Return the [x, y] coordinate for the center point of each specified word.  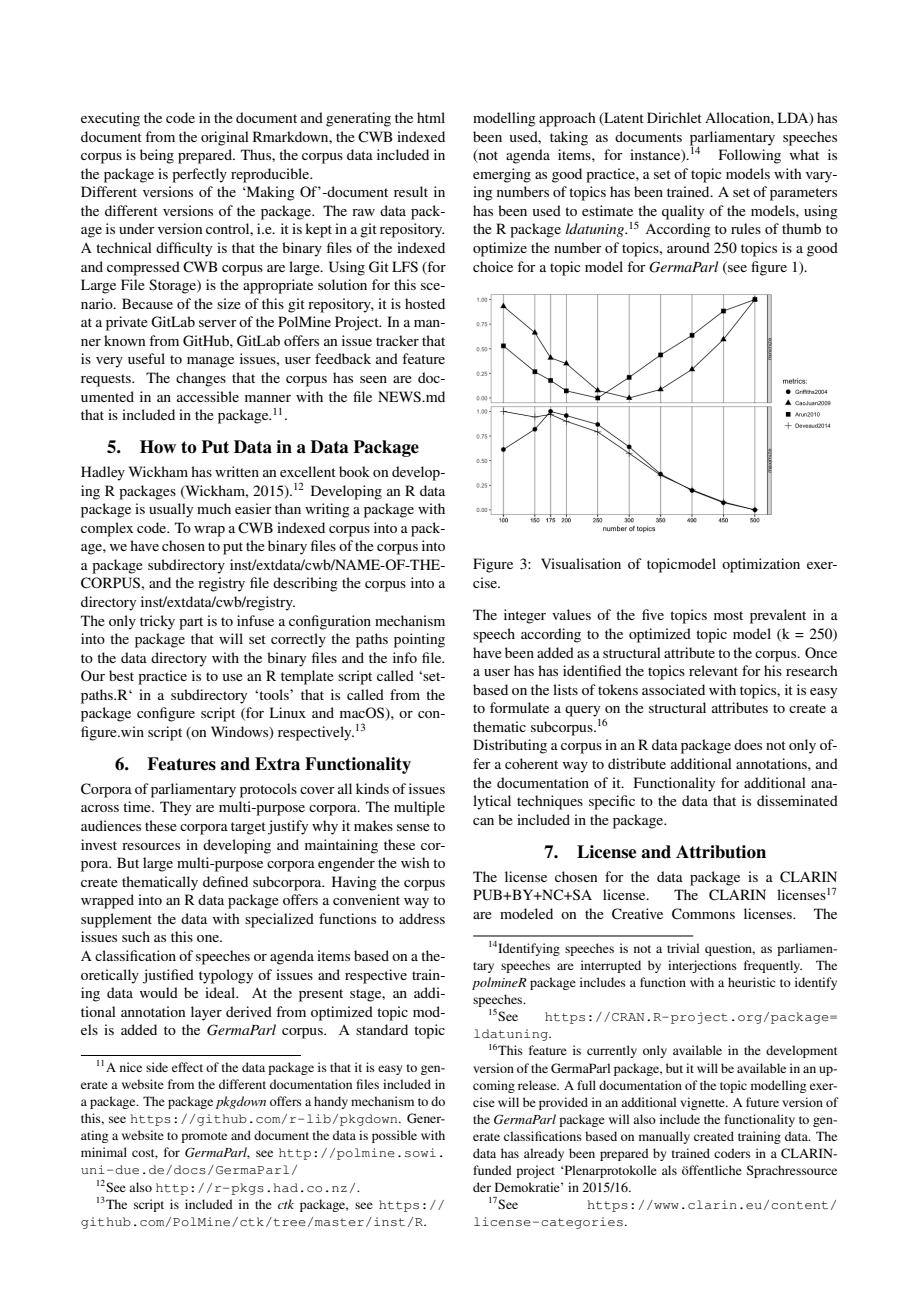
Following [750, 156]
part [191, 623]
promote [204, 1137]
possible [394, 1136]
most [728, 615]
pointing [419, 640]
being [157, 156]
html [431, 117]
